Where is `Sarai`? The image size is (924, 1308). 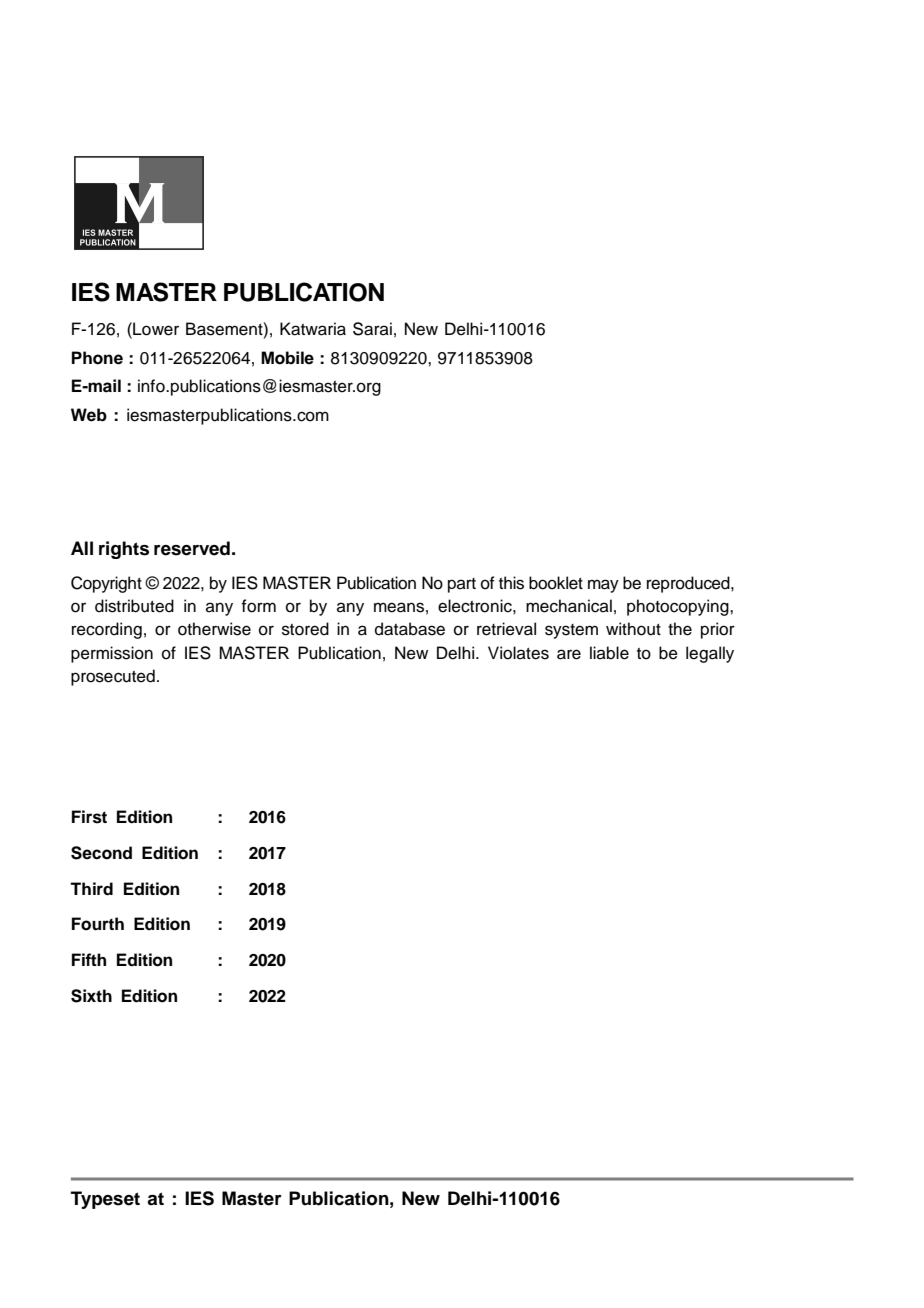 Sarai is located at coordinates (372, 329).
